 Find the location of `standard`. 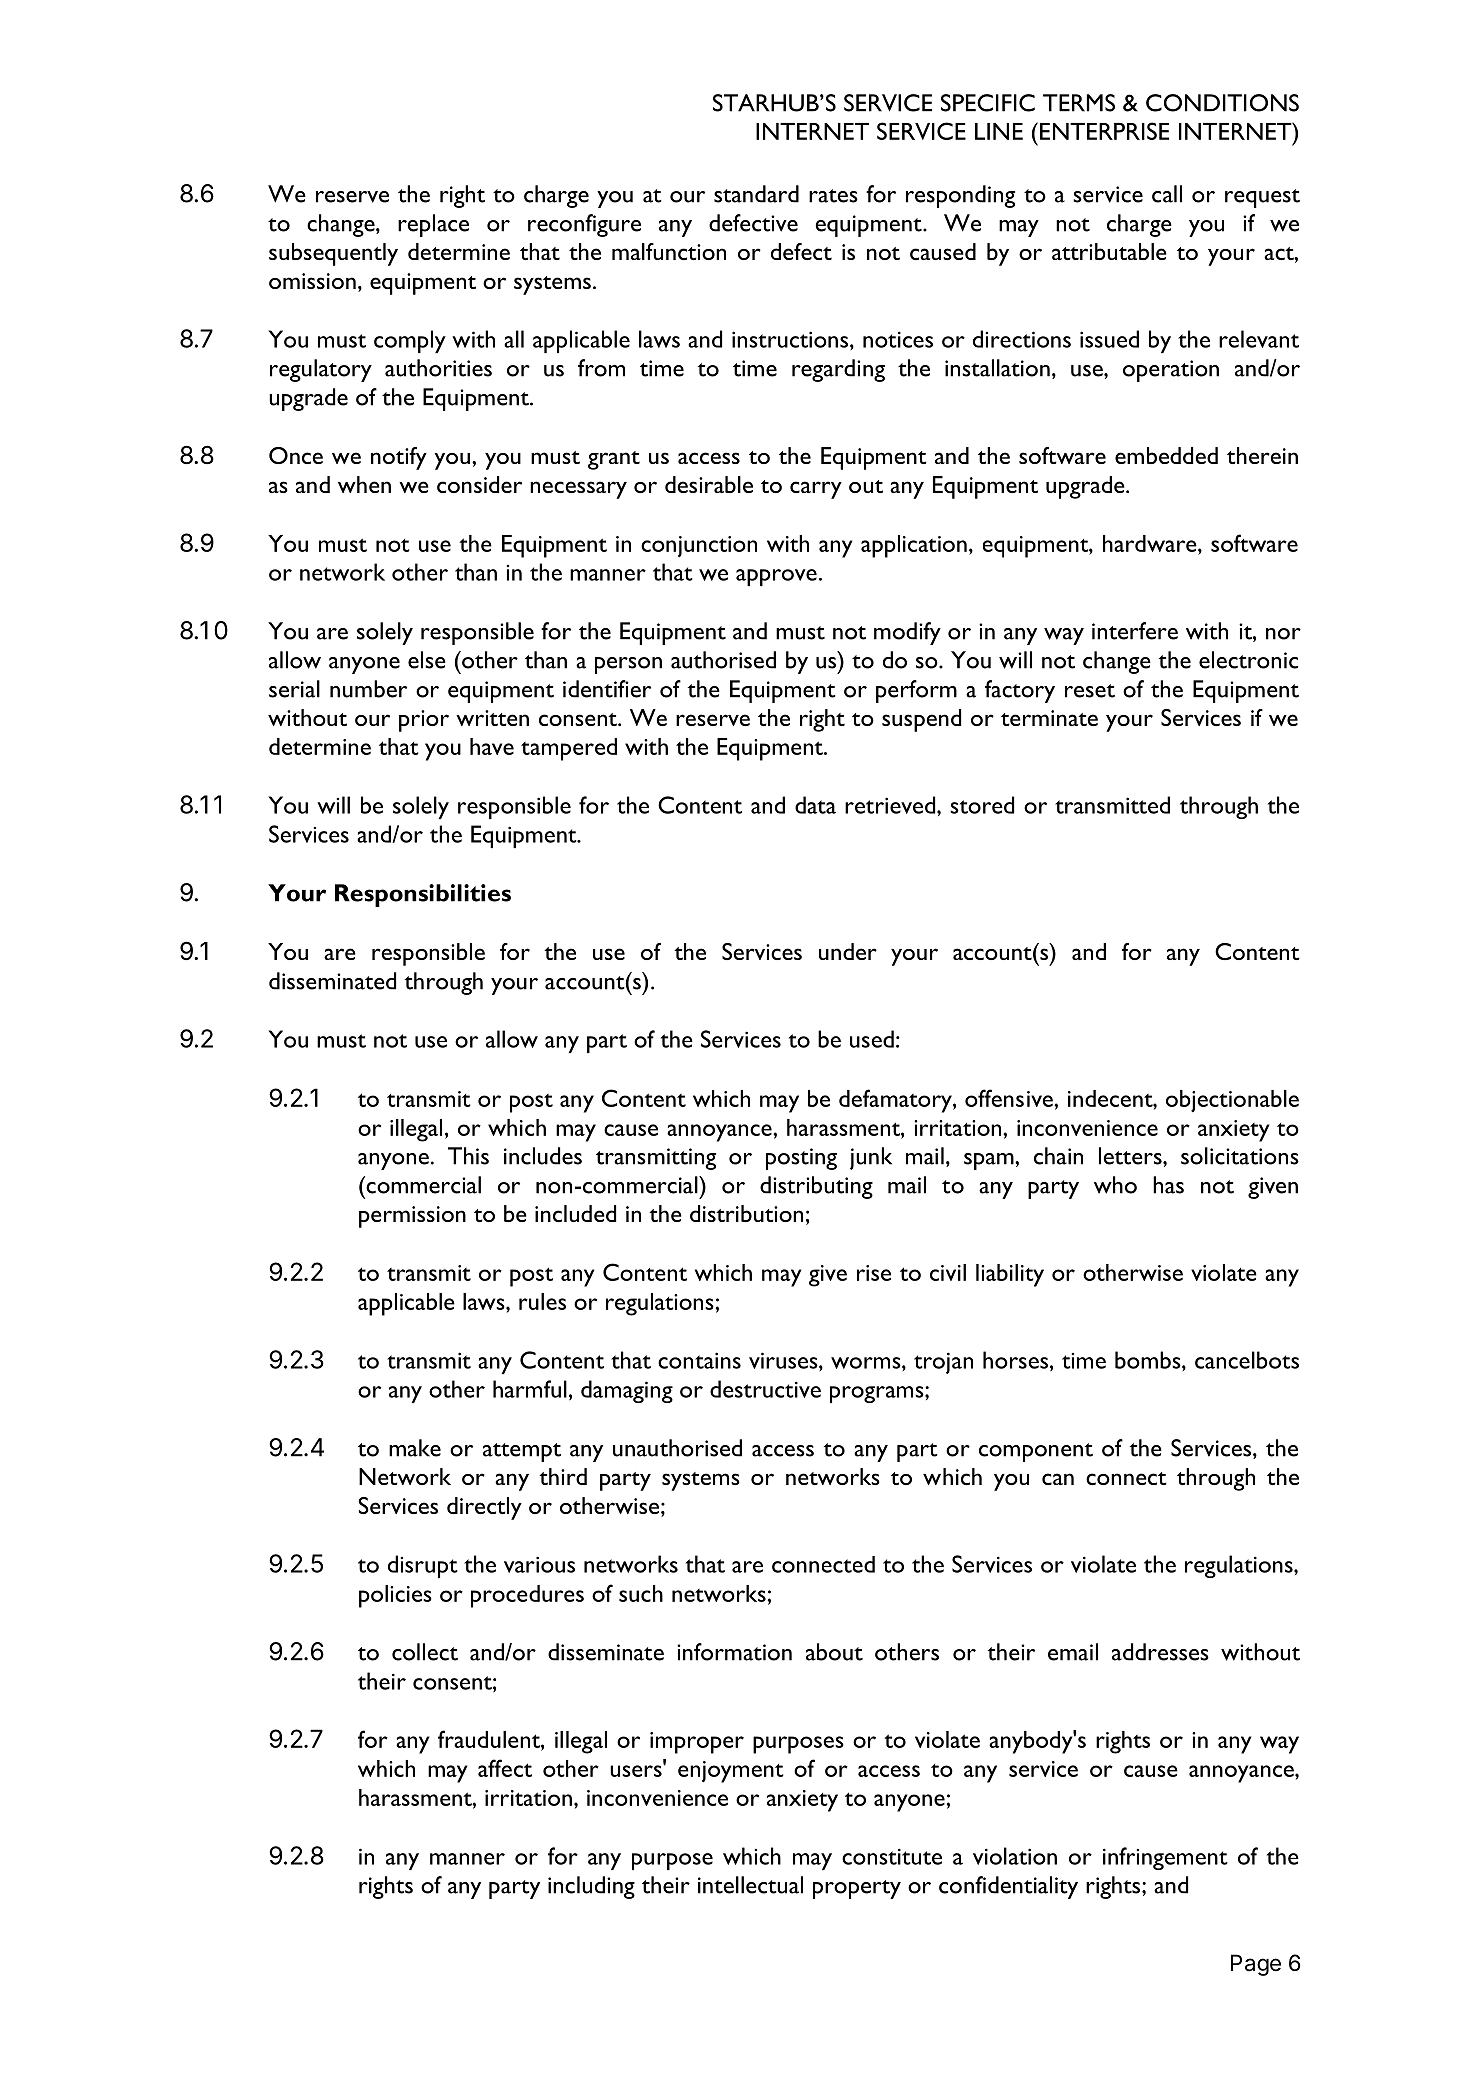

standard is located at coordinates (756, 194).
